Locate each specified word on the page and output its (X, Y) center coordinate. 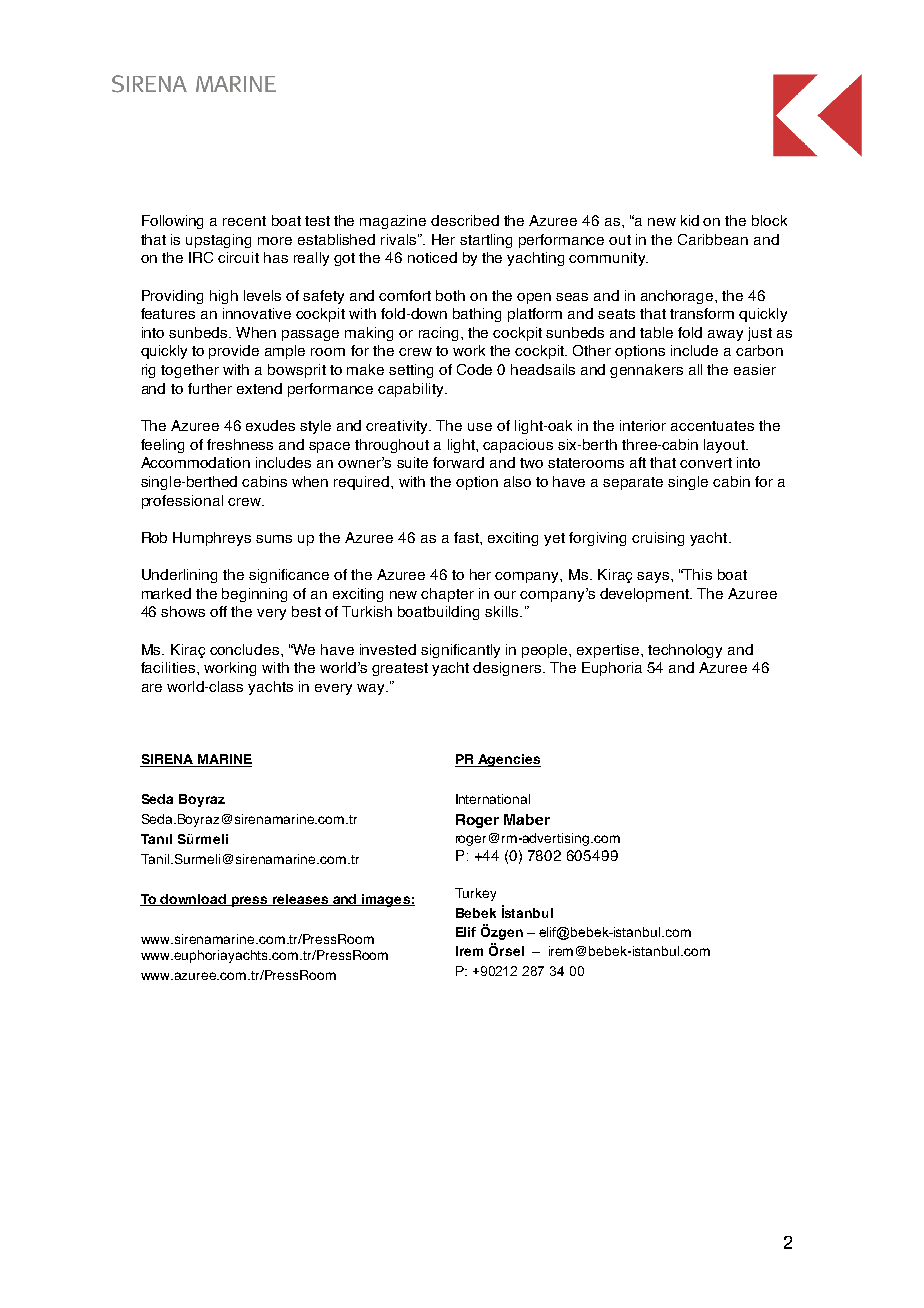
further (210, 388)
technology (685, 651)
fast (467, 537)
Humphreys (212, 539)
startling (486, 241)
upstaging (218, 241)
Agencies (508, 760)
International (493, 799)
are (152, 688)
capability (412, 390)
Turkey (475, 894)
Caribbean (713, 239)
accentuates (712, 426)
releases (301, 900)
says (653, 577)
